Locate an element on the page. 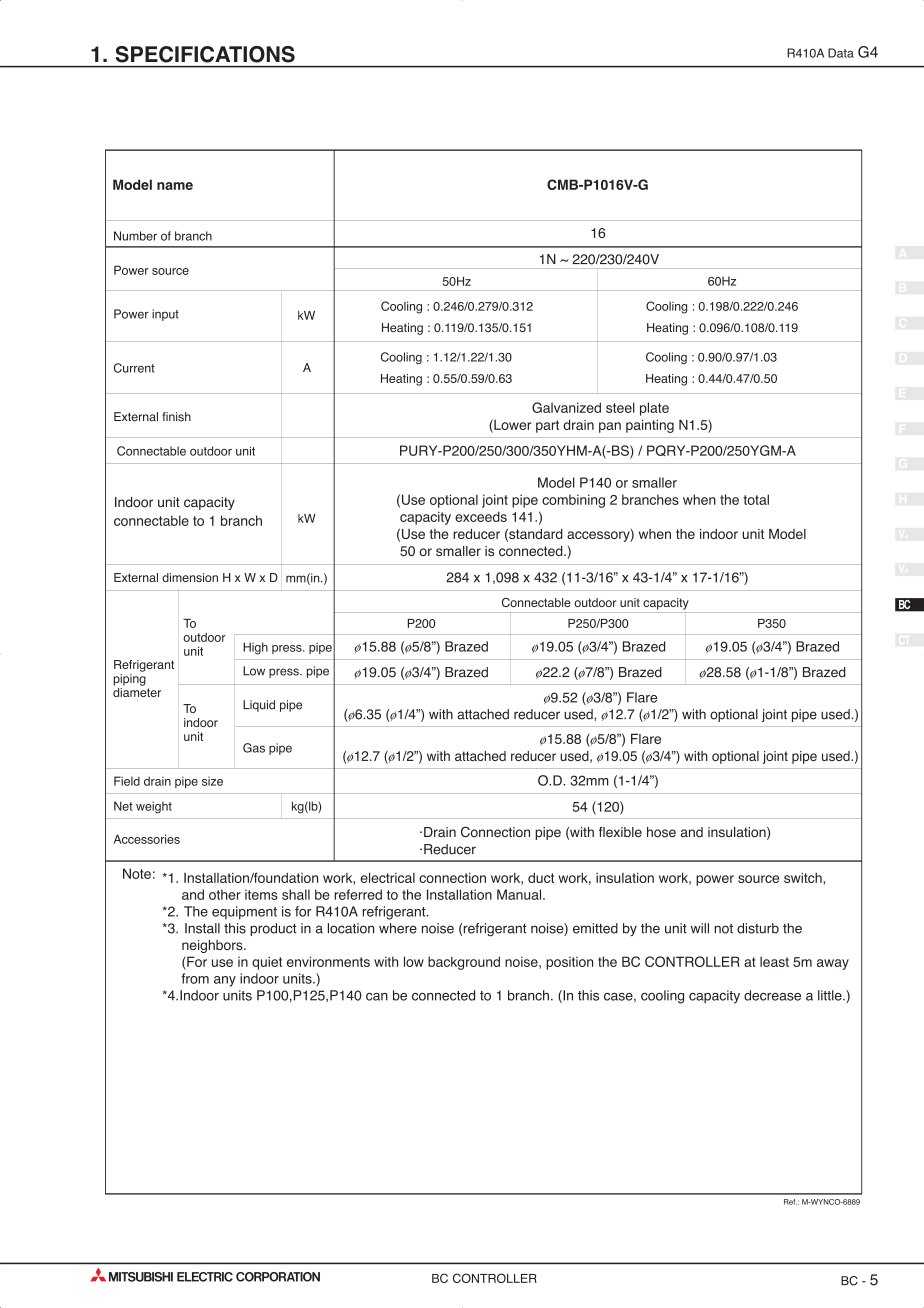  hose is located at coordinates (661, 832).
